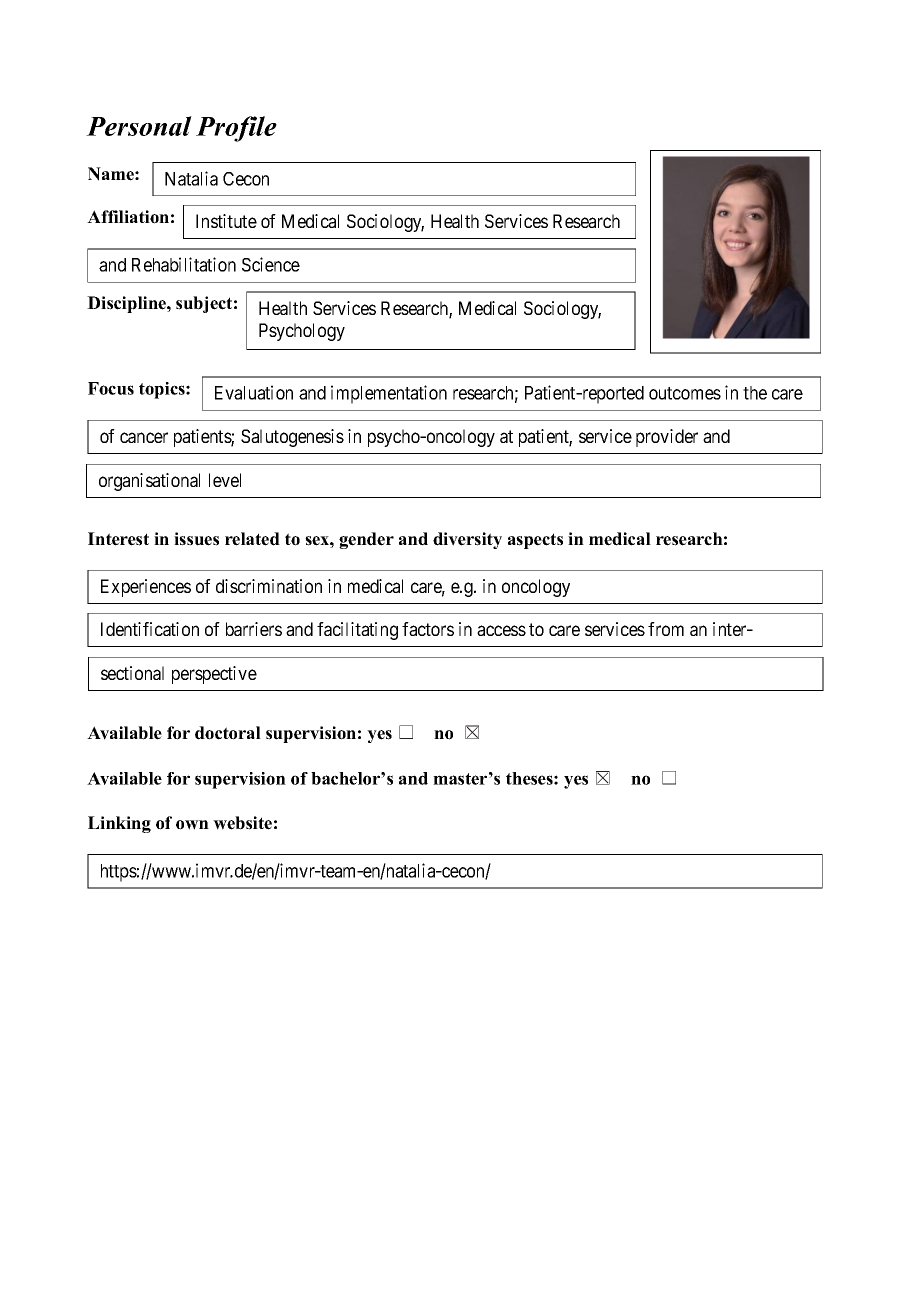 This screenshot has height=1308, width=924. Describe the element at coordinates (271, 264) in the screenshot. I see `Science` at that location.
